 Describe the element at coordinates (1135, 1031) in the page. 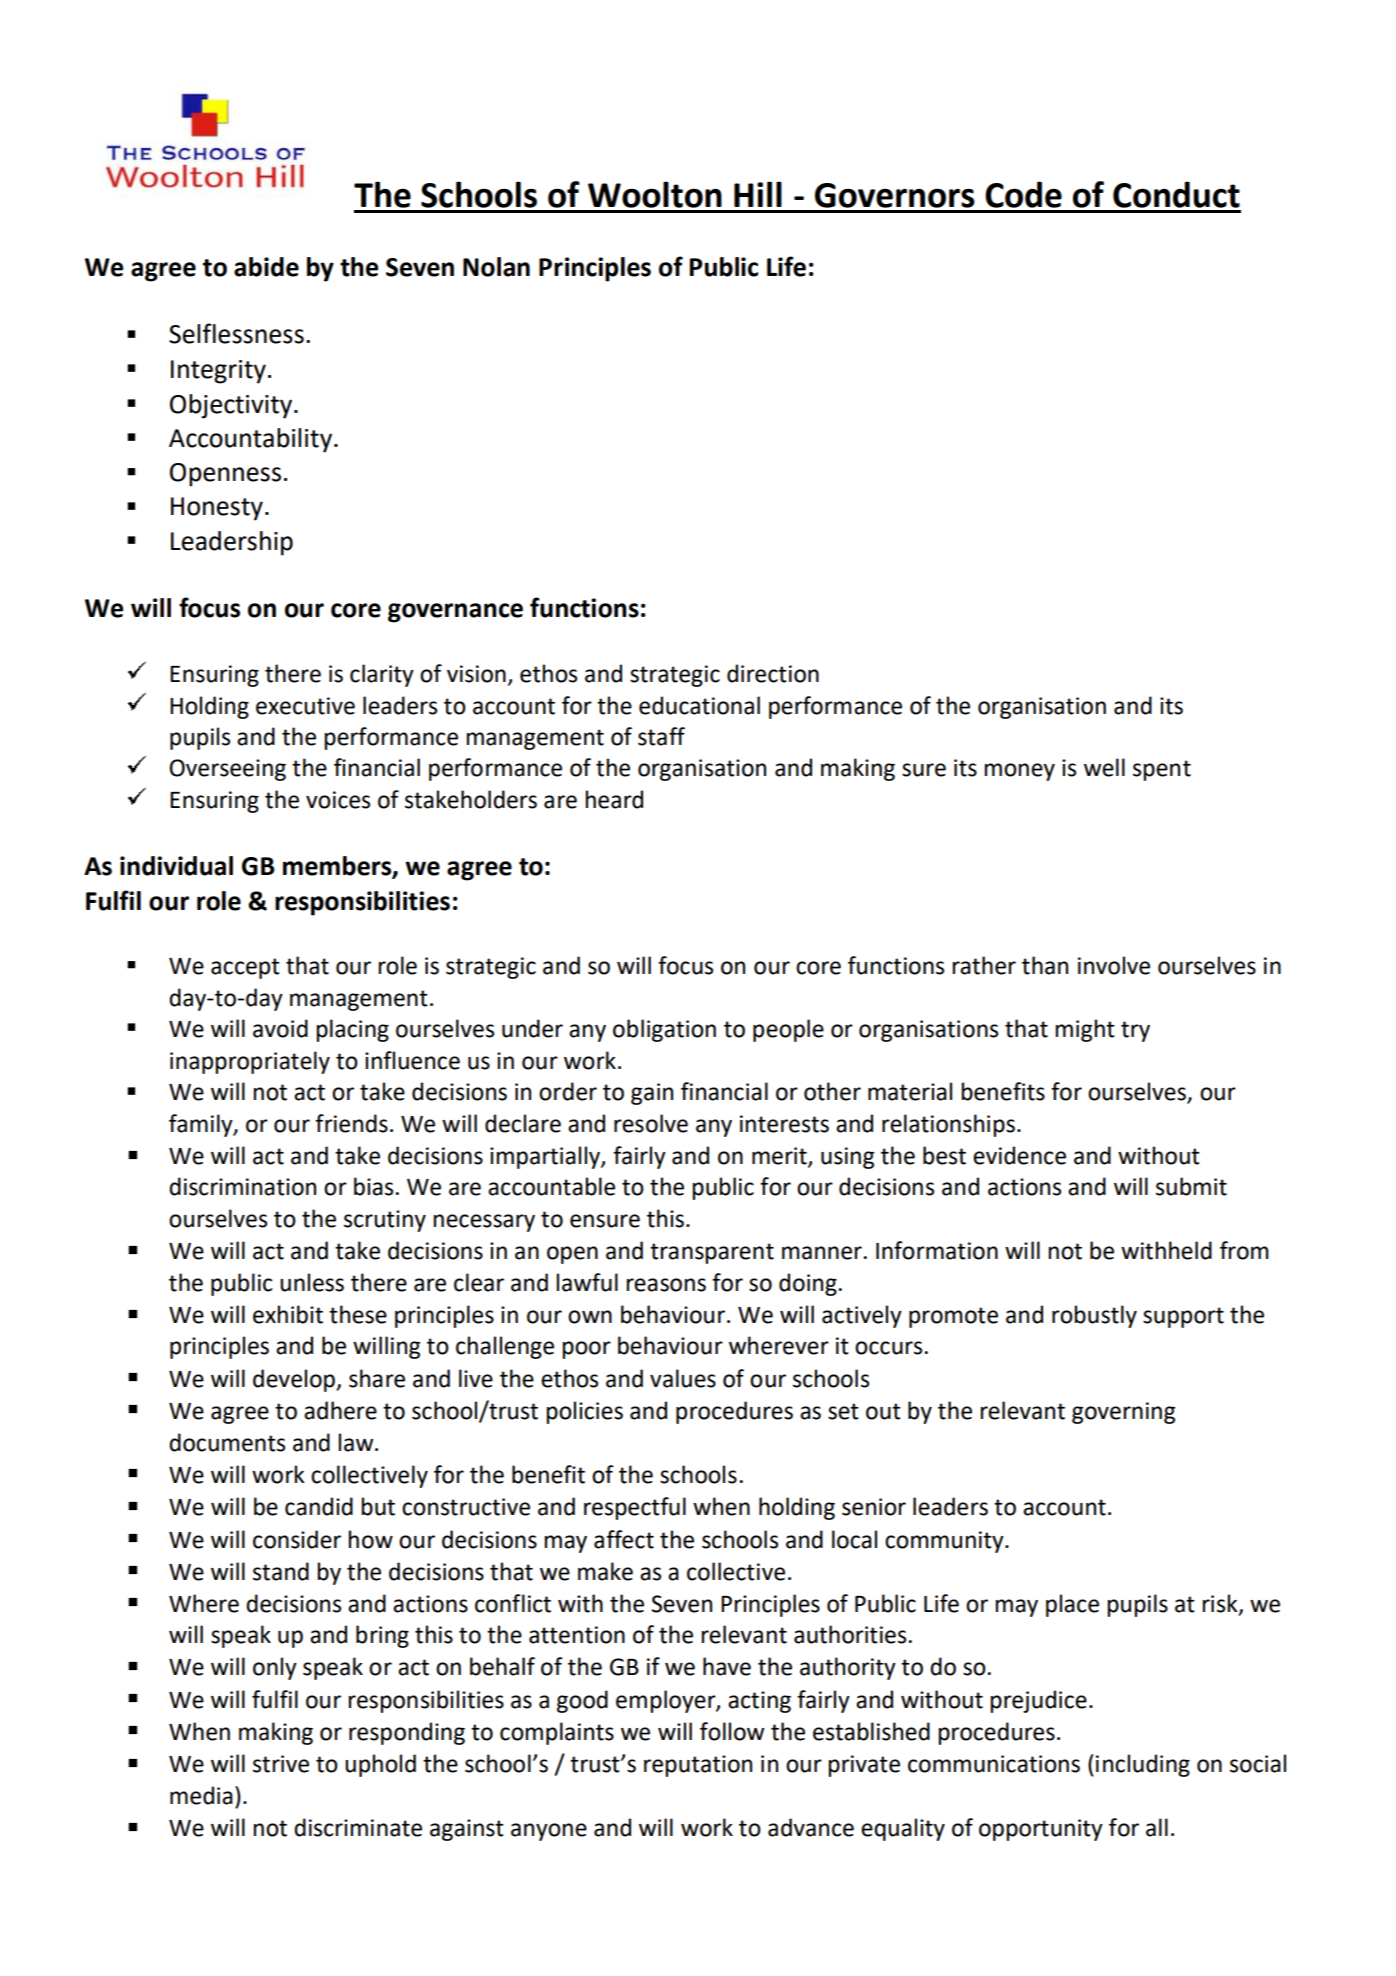

I see `try` at that location.
